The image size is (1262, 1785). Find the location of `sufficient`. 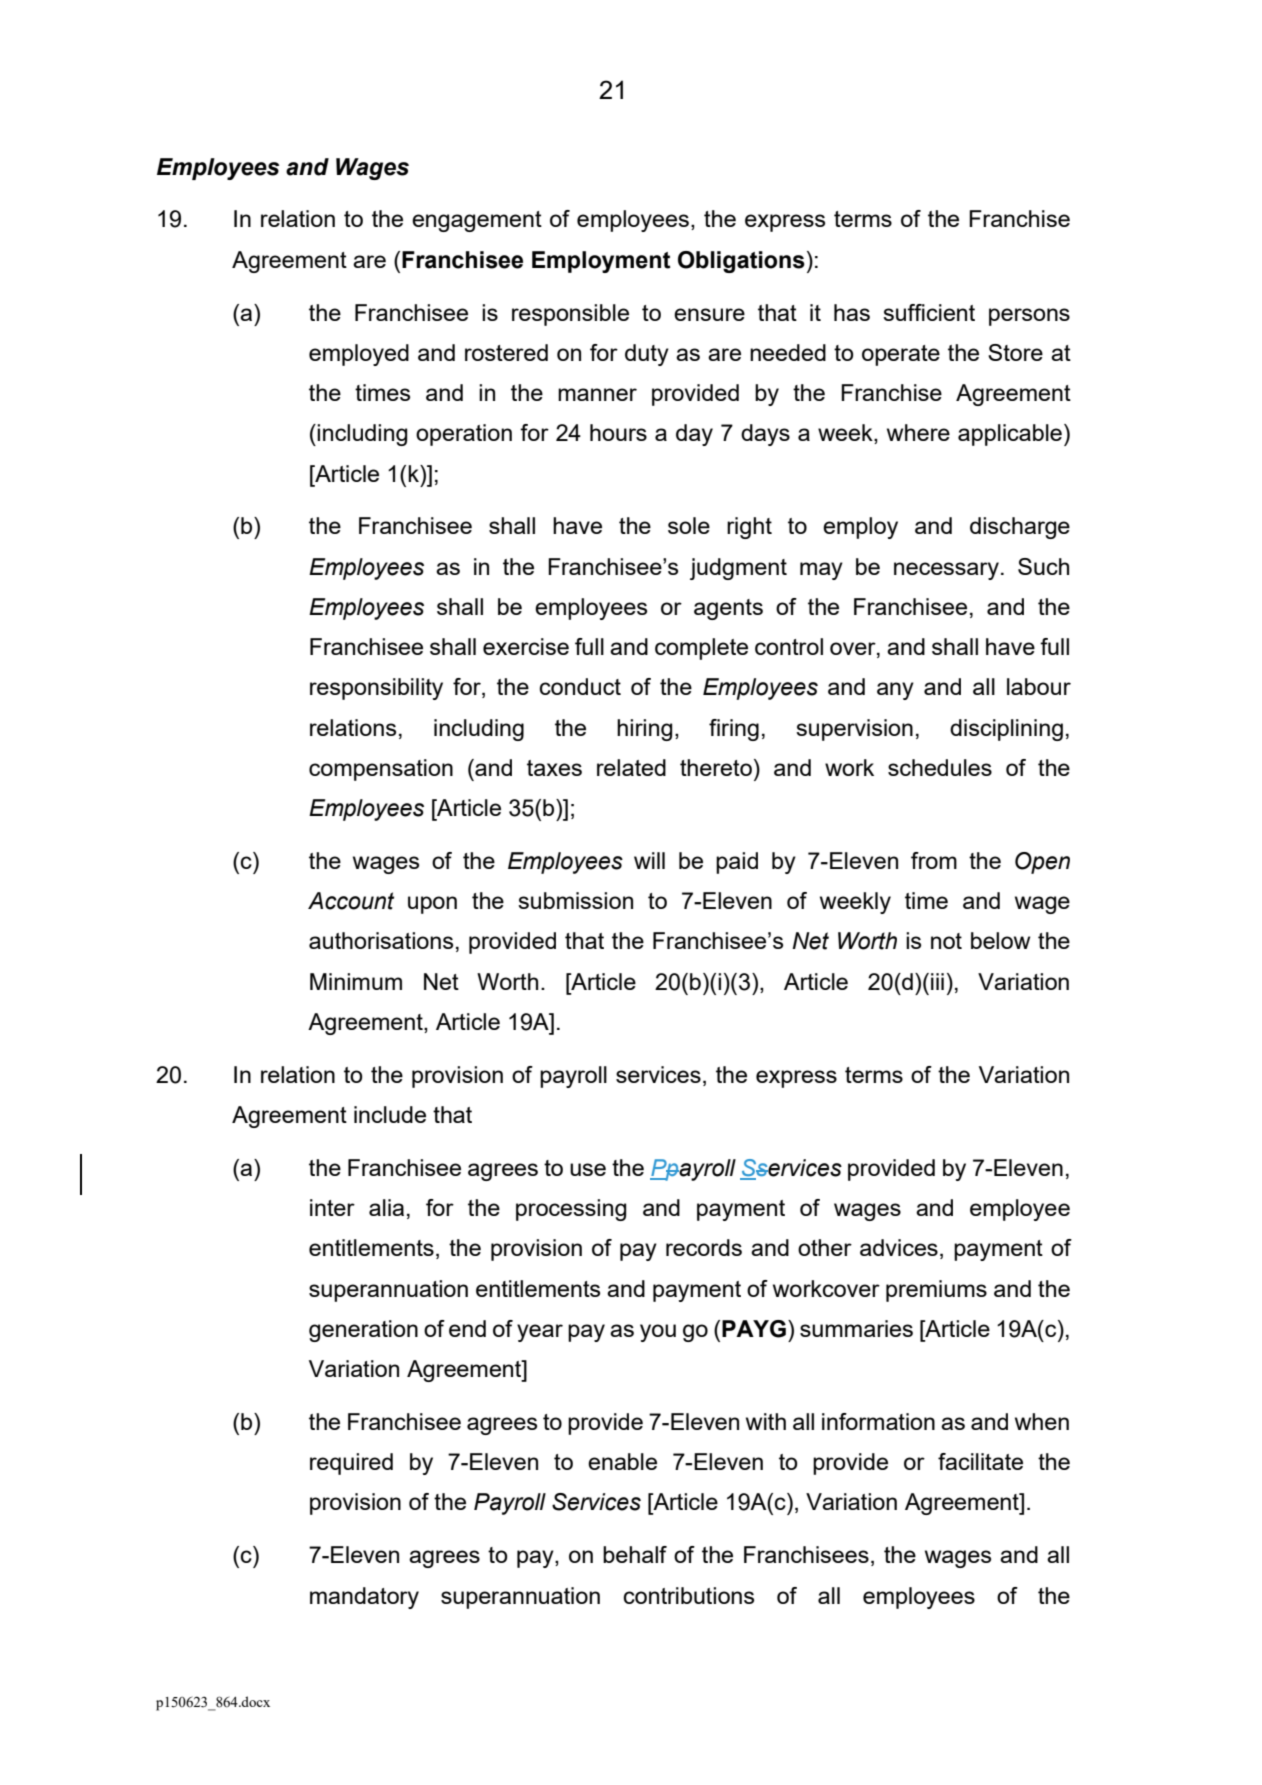

sufficient is located at coordinates (929, 312).
